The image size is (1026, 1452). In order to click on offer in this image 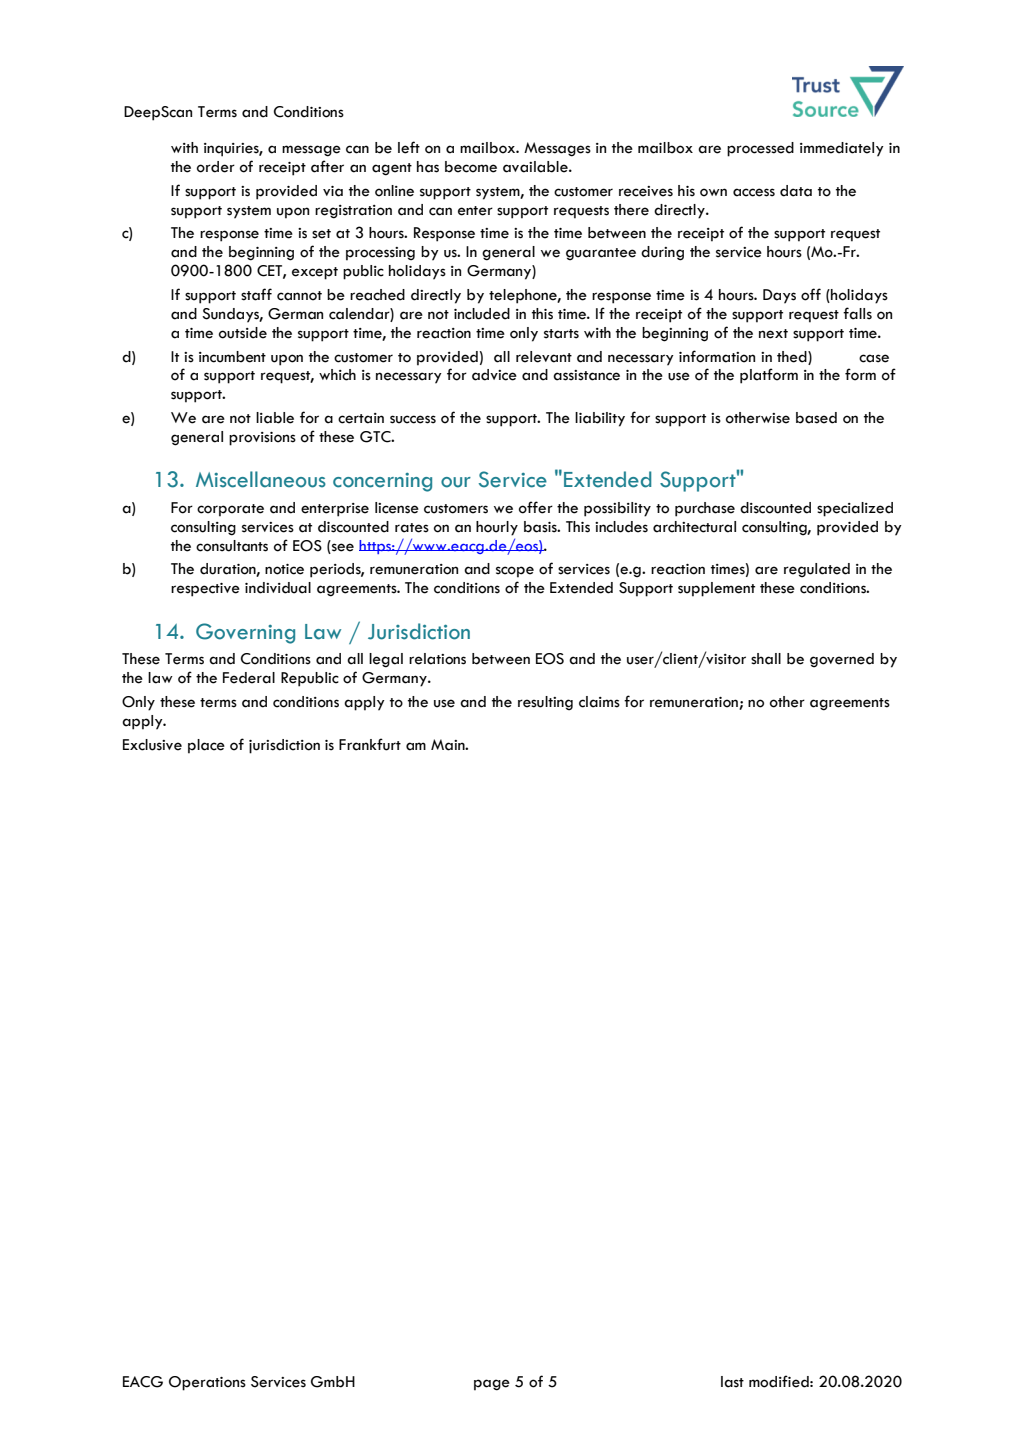, I will do `click(536, 507)`.
